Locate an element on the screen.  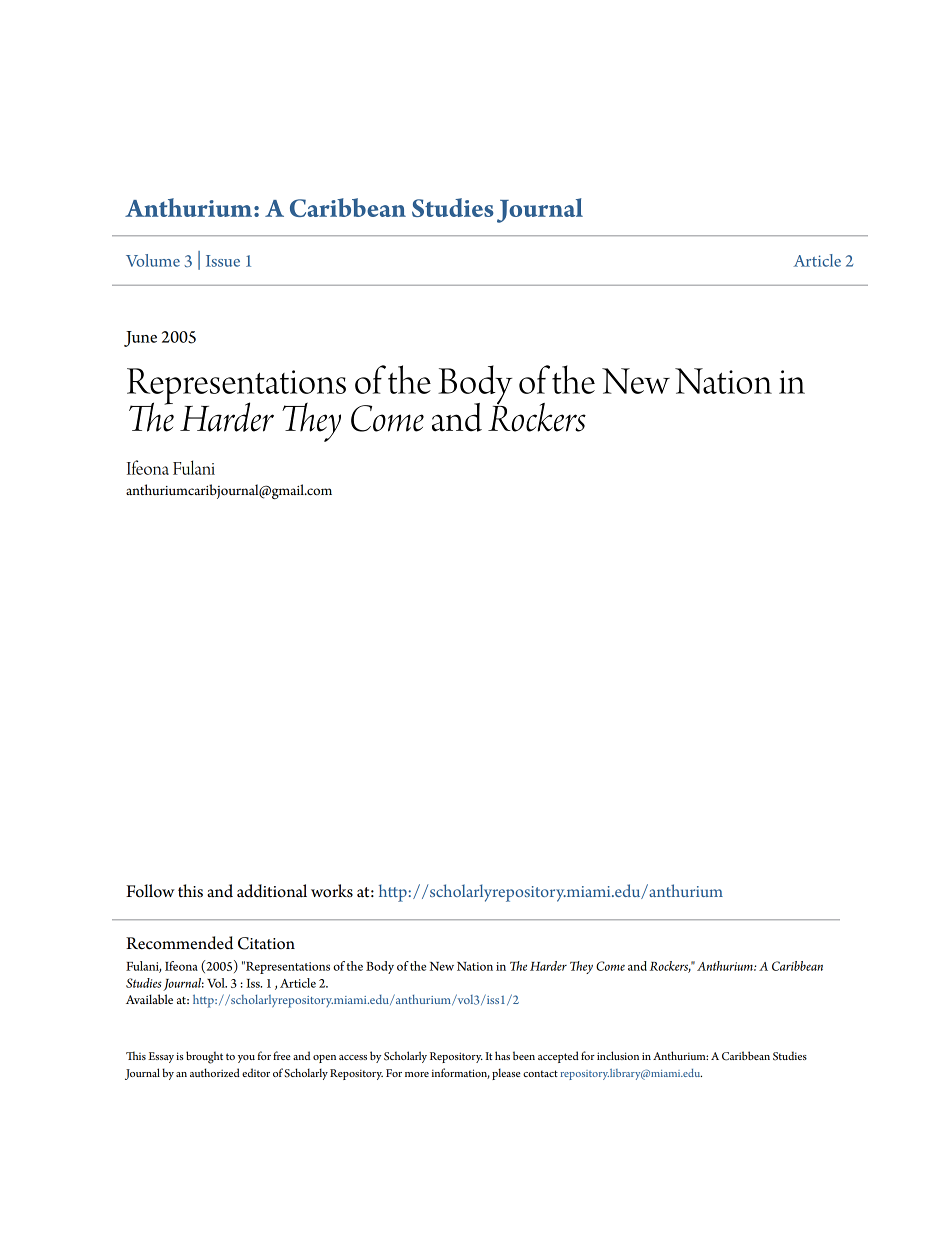
Volume is located at coordinates (153, 260).
